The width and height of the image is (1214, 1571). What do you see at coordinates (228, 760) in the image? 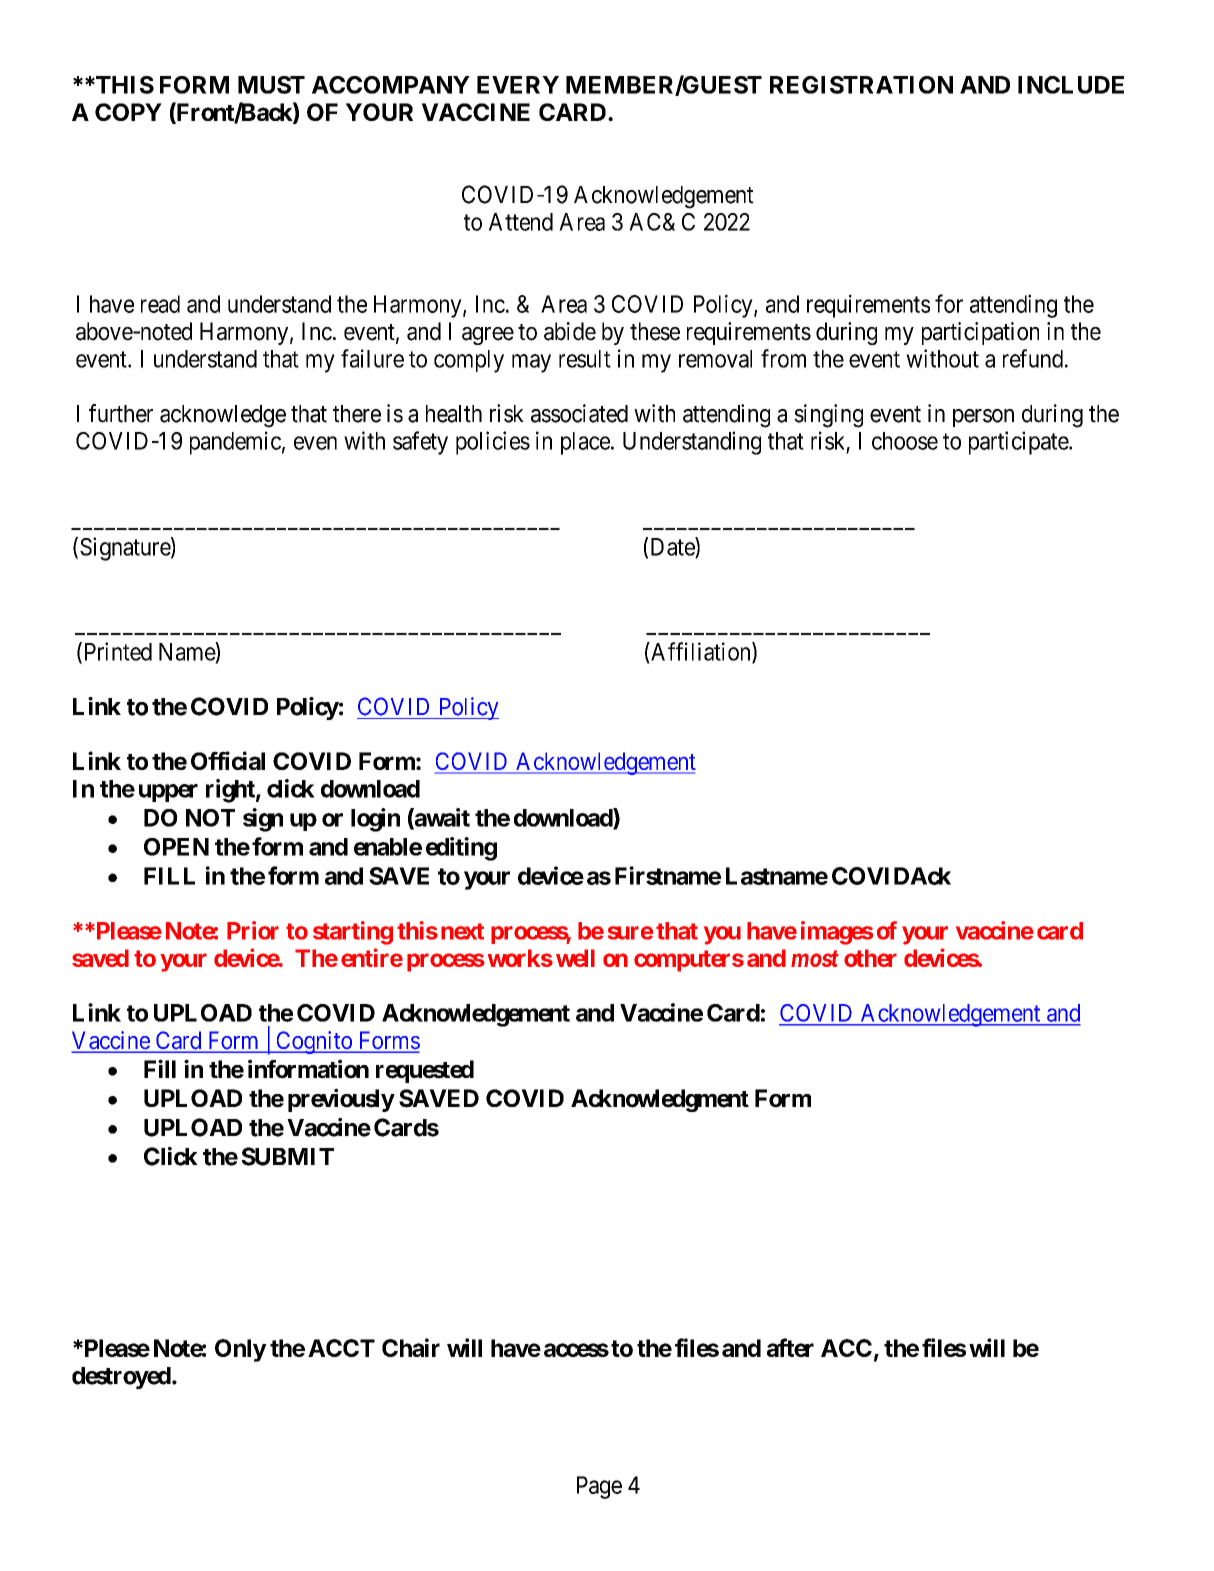
I see `Official` at bounding box center [228, 760].
